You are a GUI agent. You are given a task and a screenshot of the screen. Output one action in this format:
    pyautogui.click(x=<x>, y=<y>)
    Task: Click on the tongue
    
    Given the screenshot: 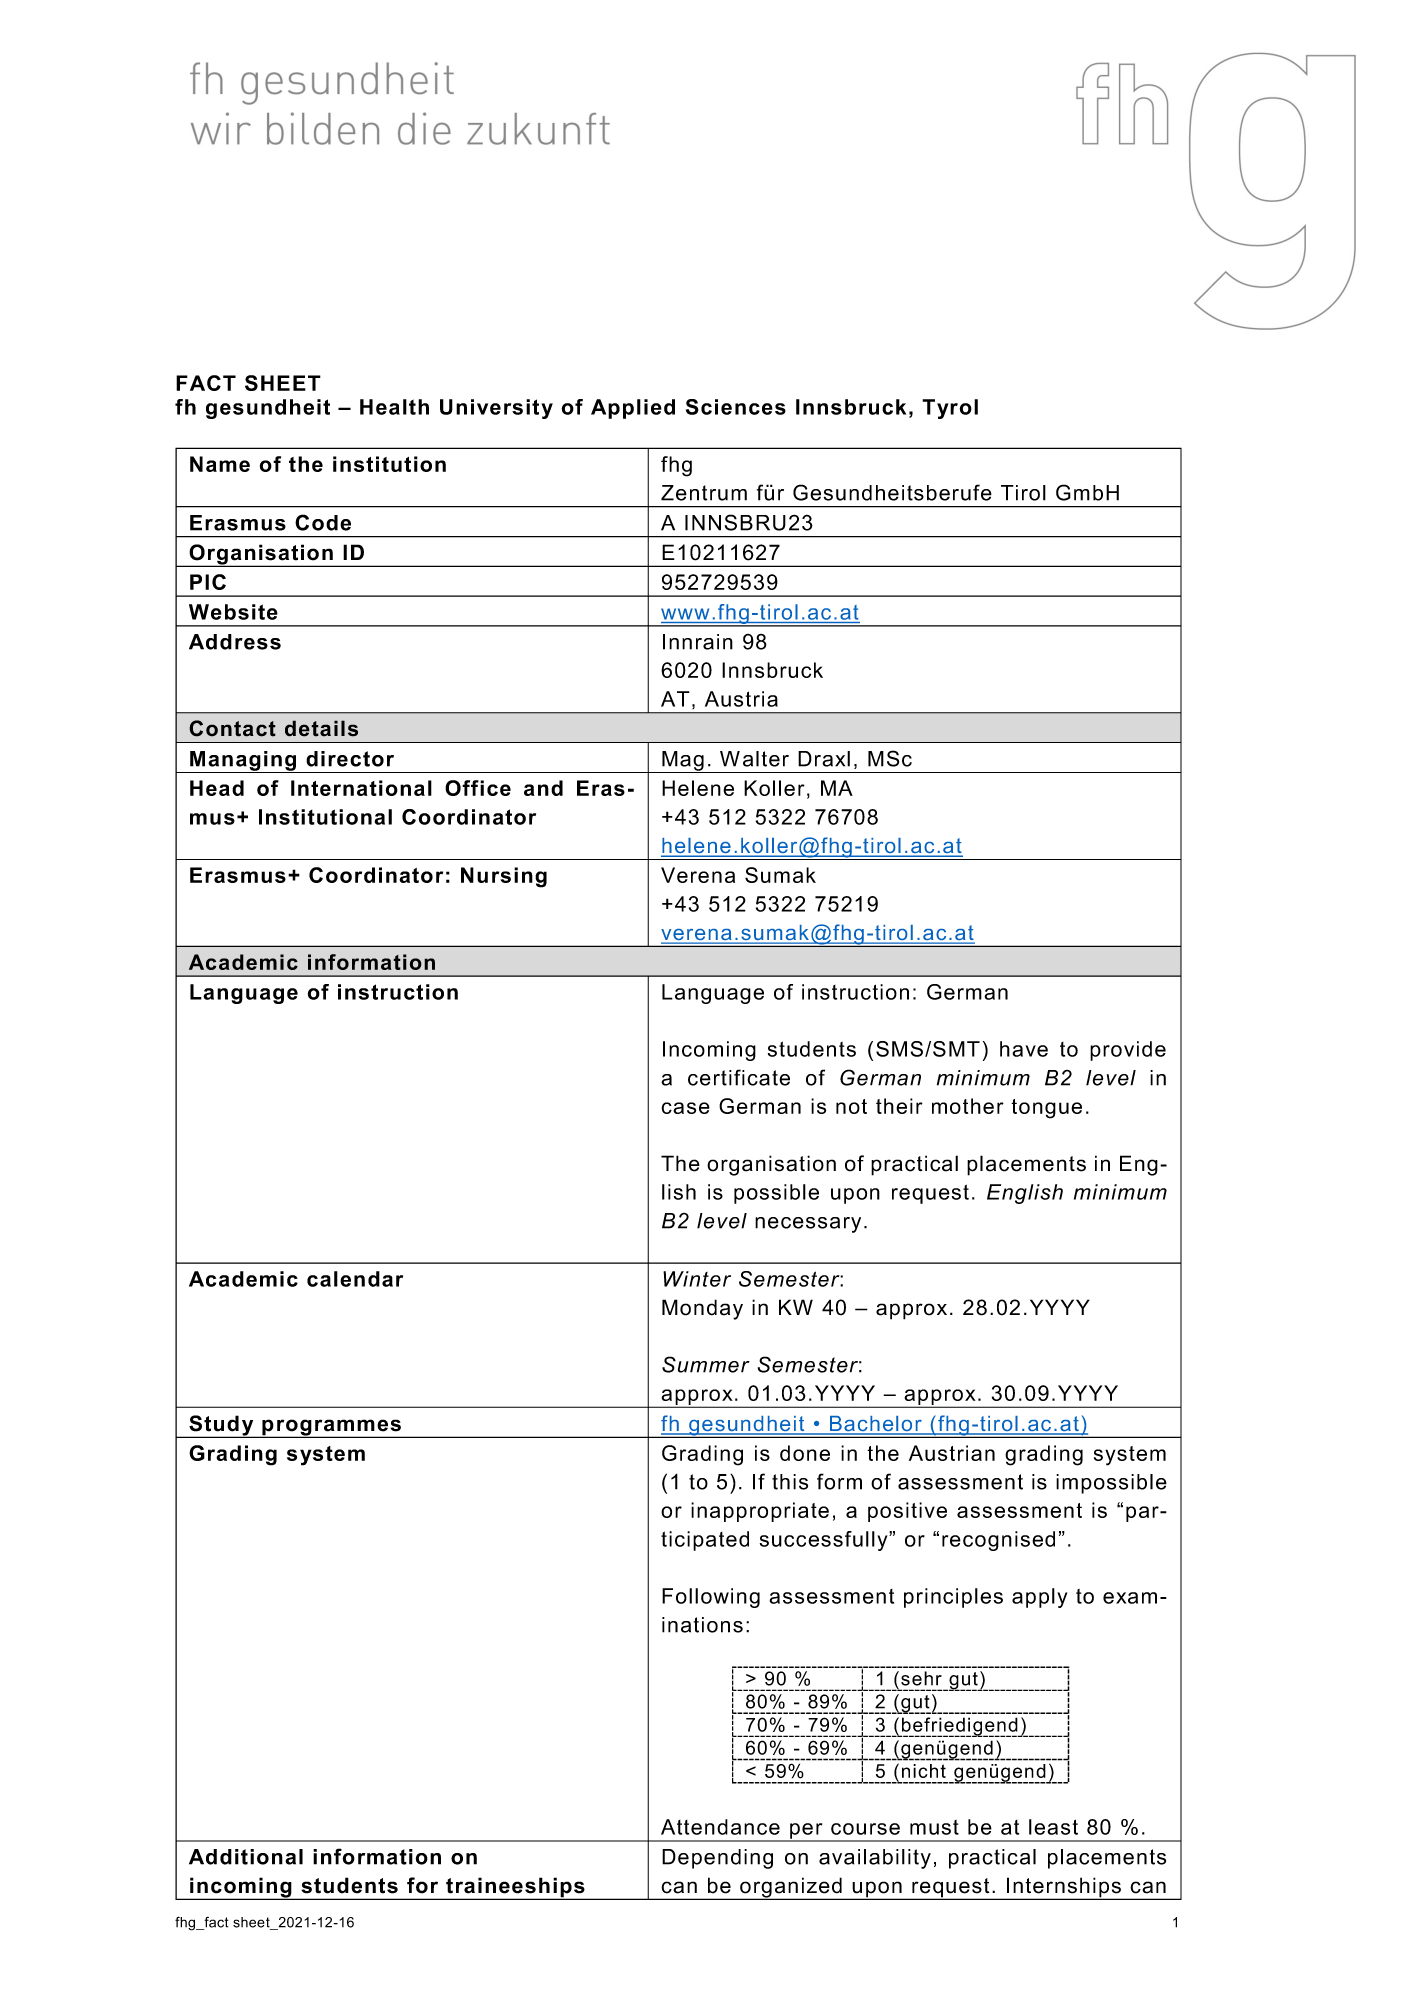 What is the action you would take?
    pyautogui.click(x=1046, y=1109)
